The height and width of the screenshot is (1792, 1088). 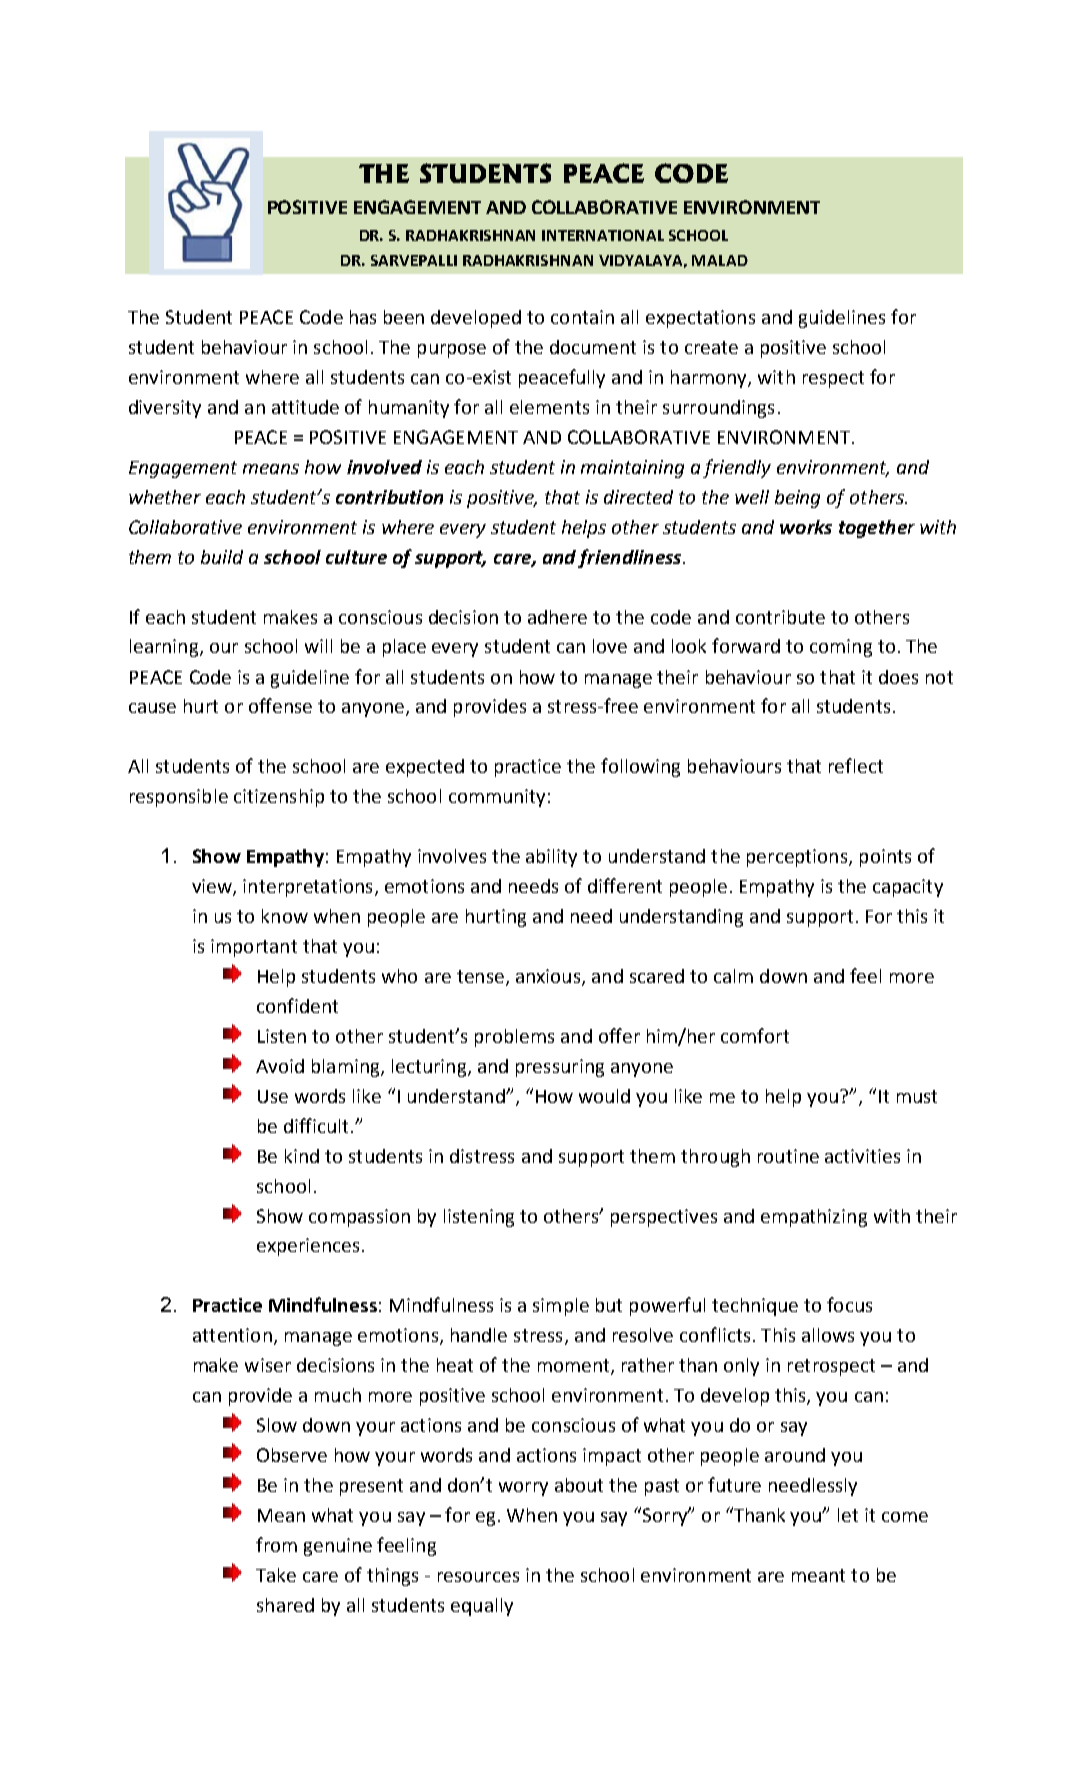 I want to click on has, so click(x=363, y=317).
